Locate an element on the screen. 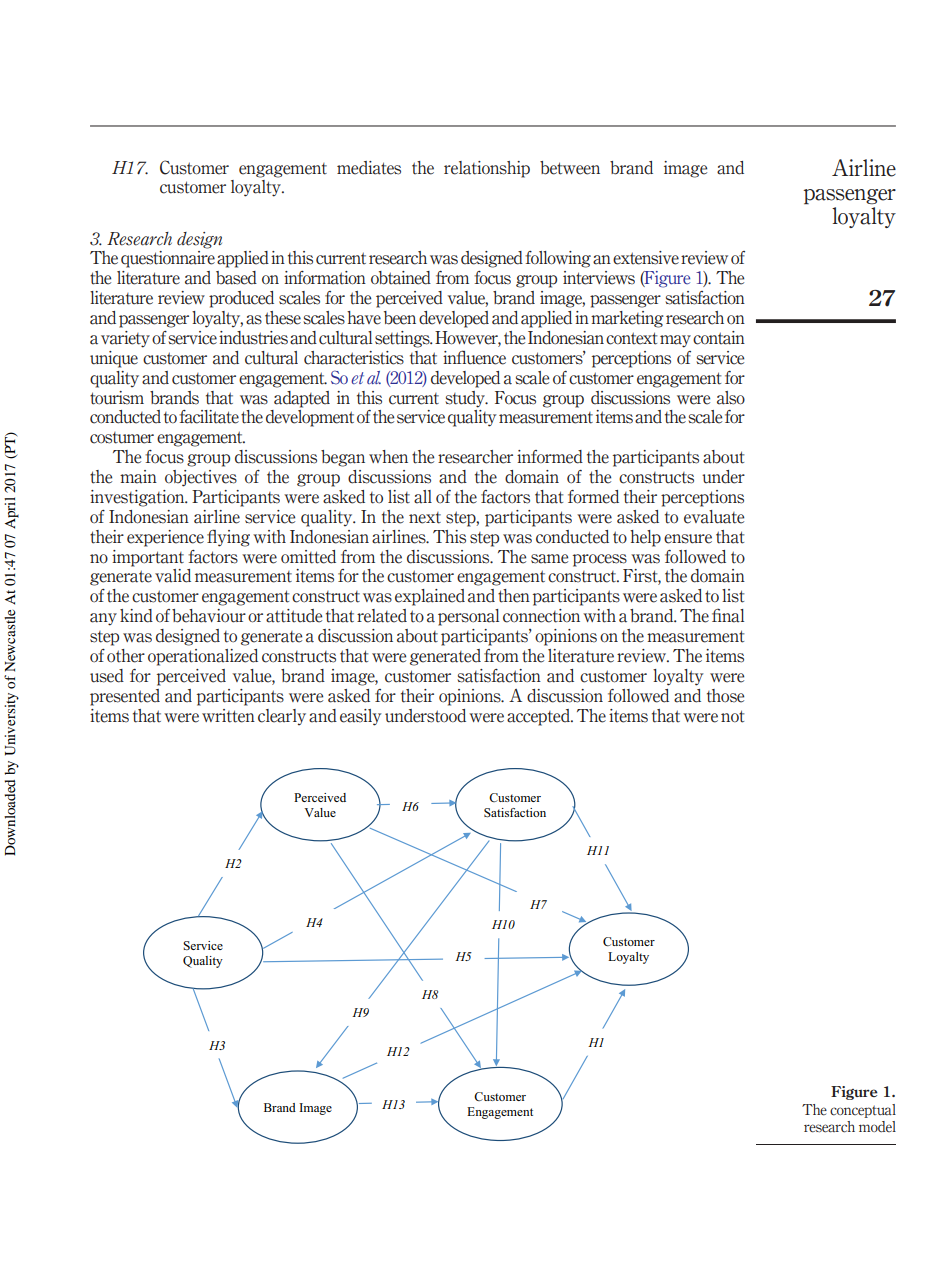  not is located at coordinates (732, 716).
